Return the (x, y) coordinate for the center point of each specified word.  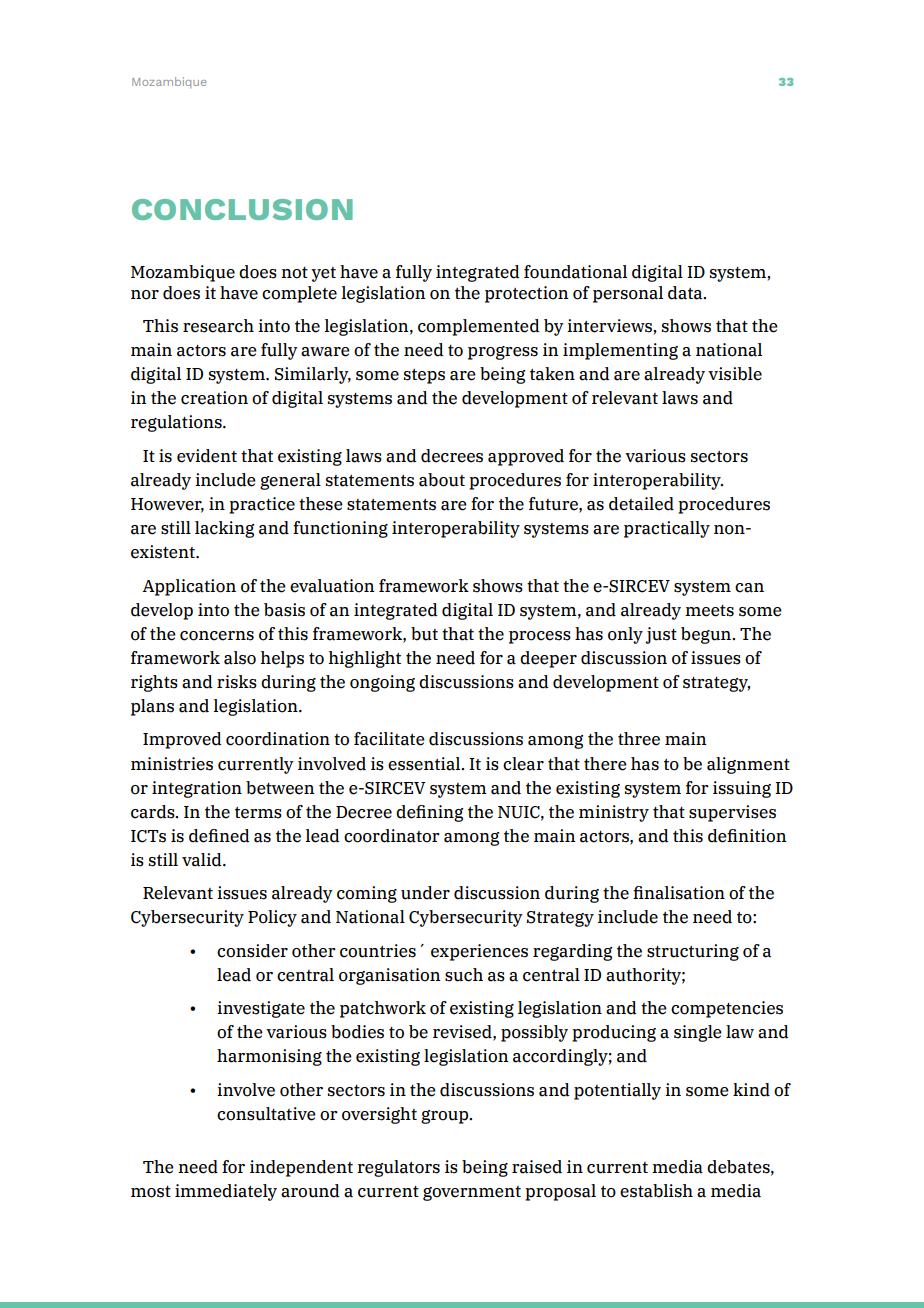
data (686, 293)
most (151, 1192)
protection (527, 294)
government (472, 1193)
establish (656, 1191)
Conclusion (242, 209)
